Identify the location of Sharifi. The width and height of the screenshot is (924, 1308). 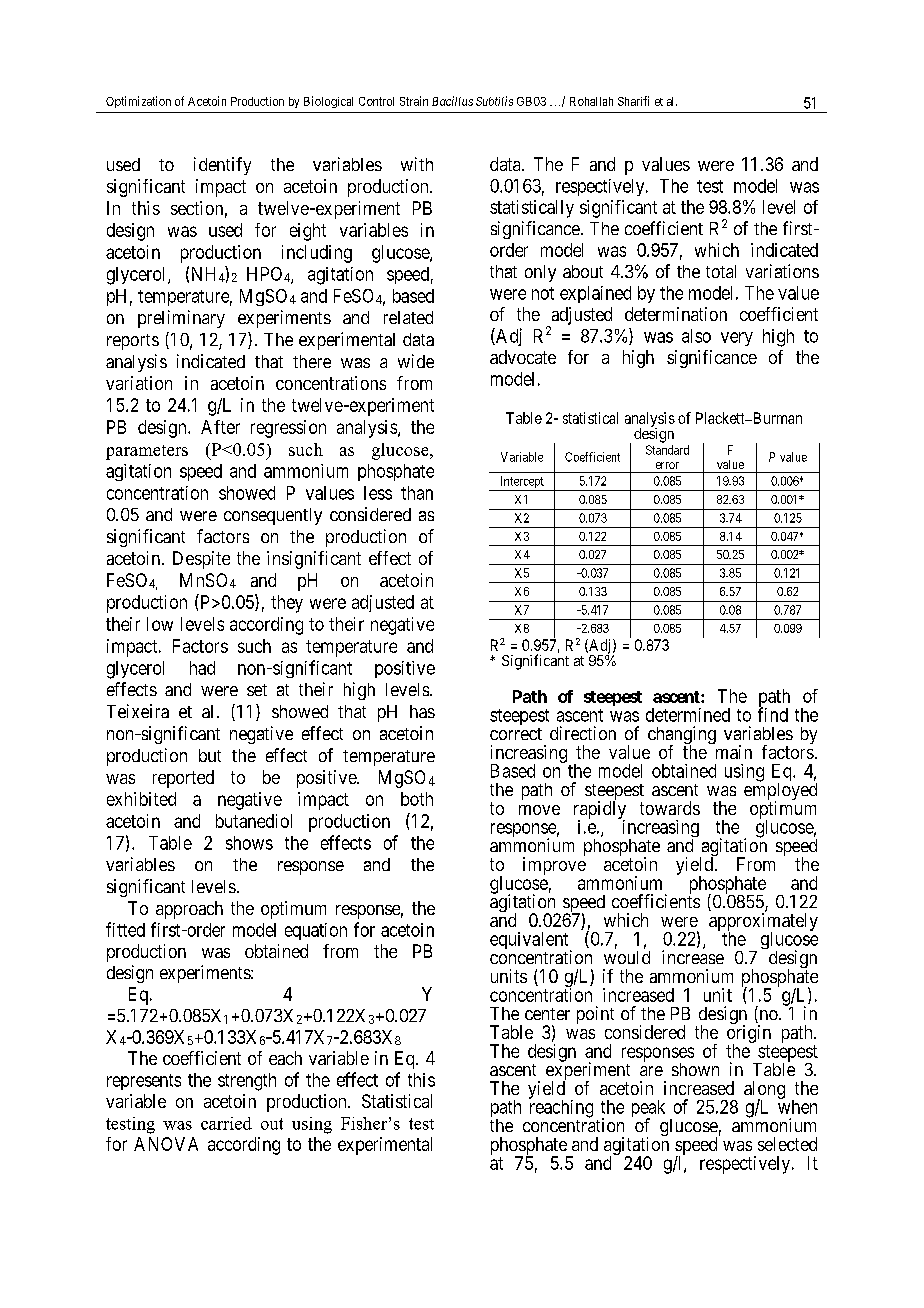
(633, 101).
